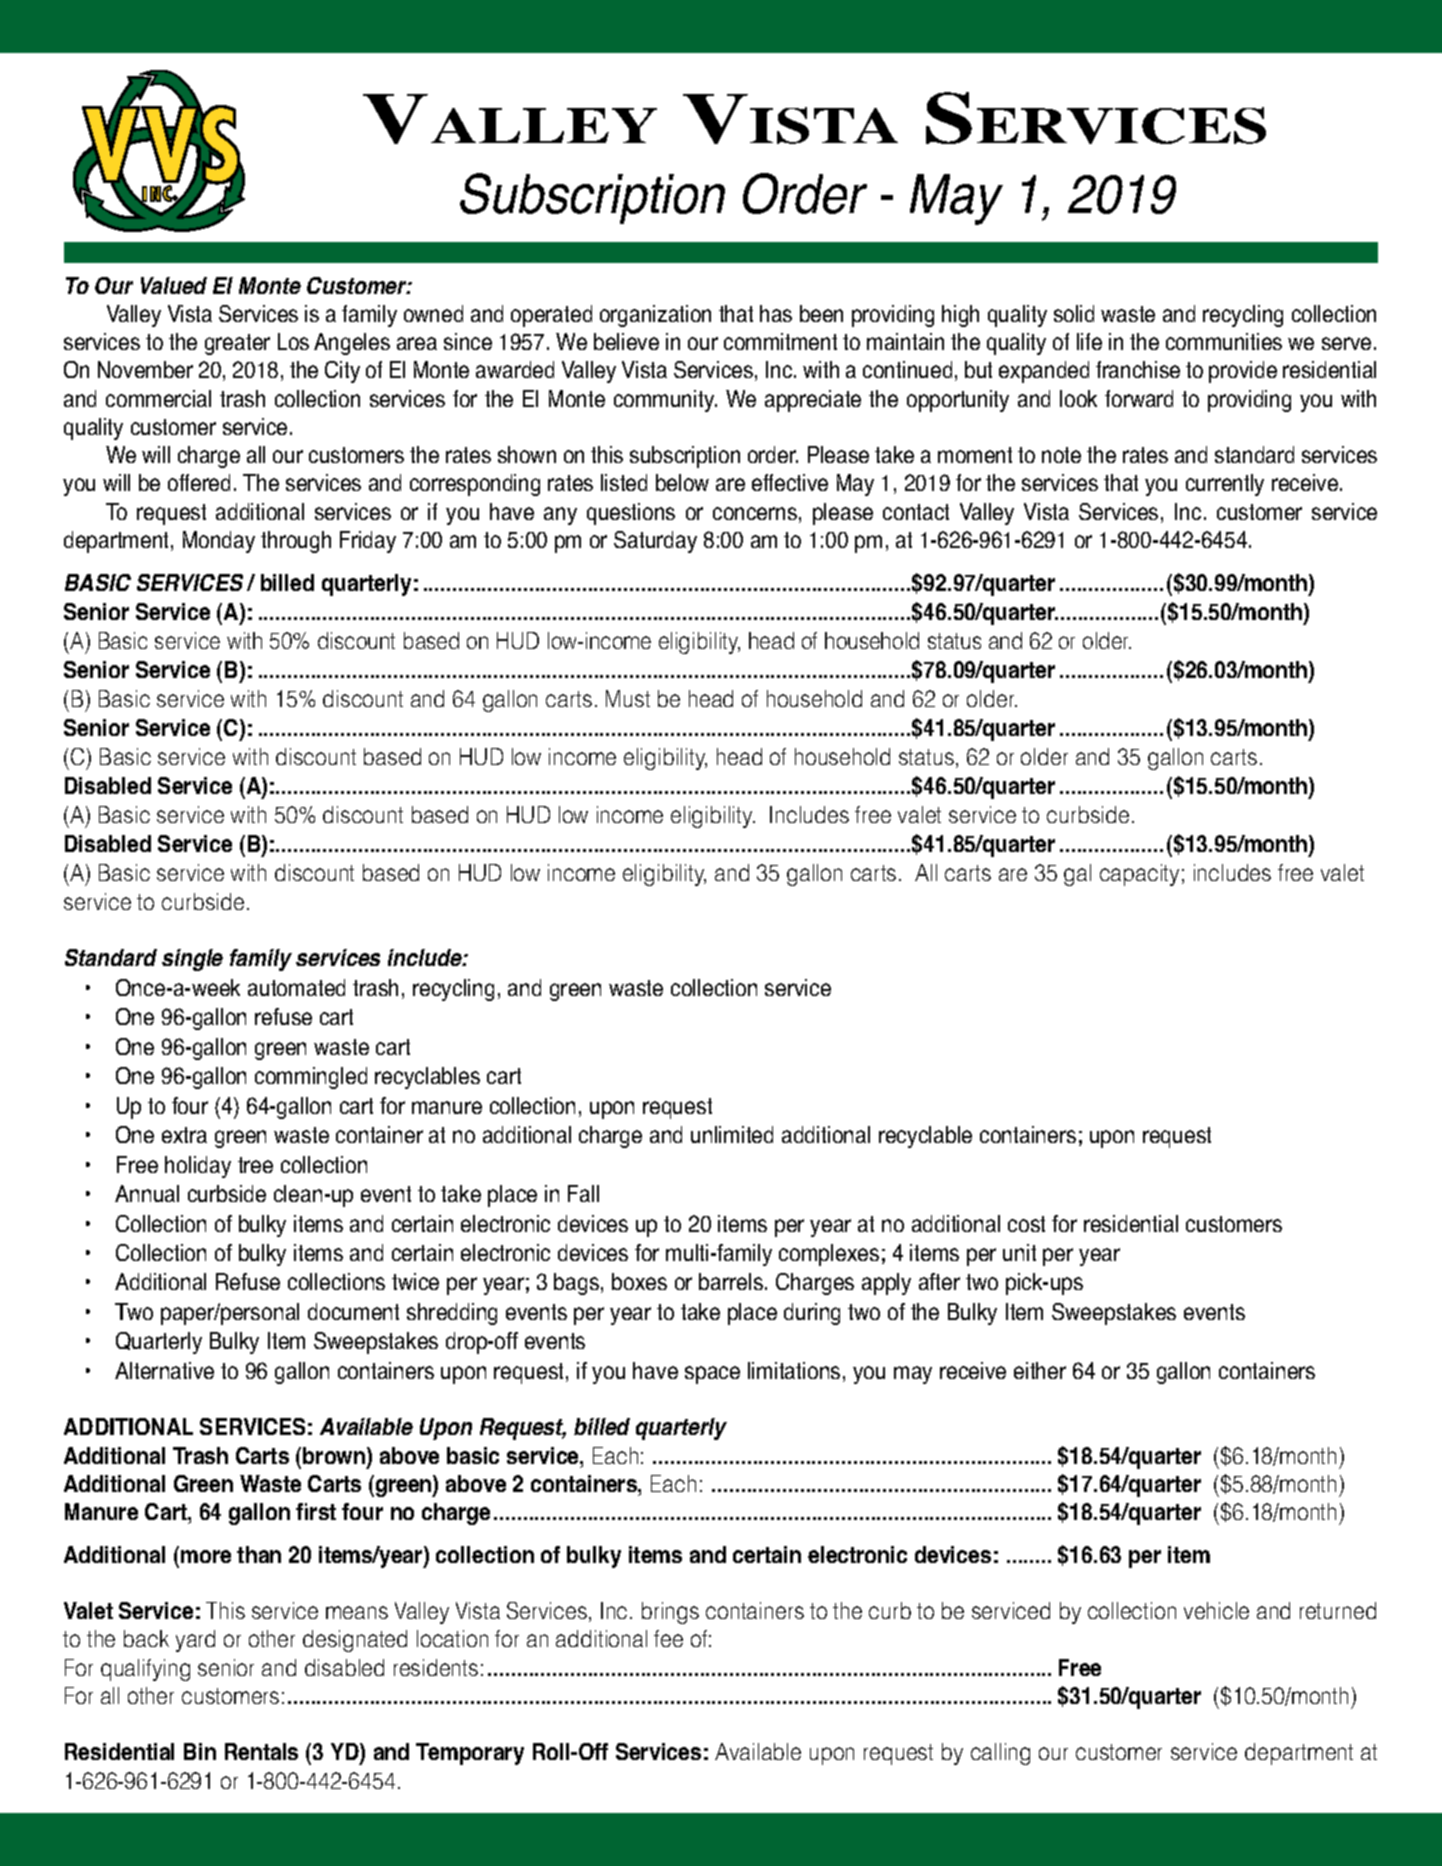 This screenshot has height=1866, width=1442. I want to click on commitment, so click(780, 341).
